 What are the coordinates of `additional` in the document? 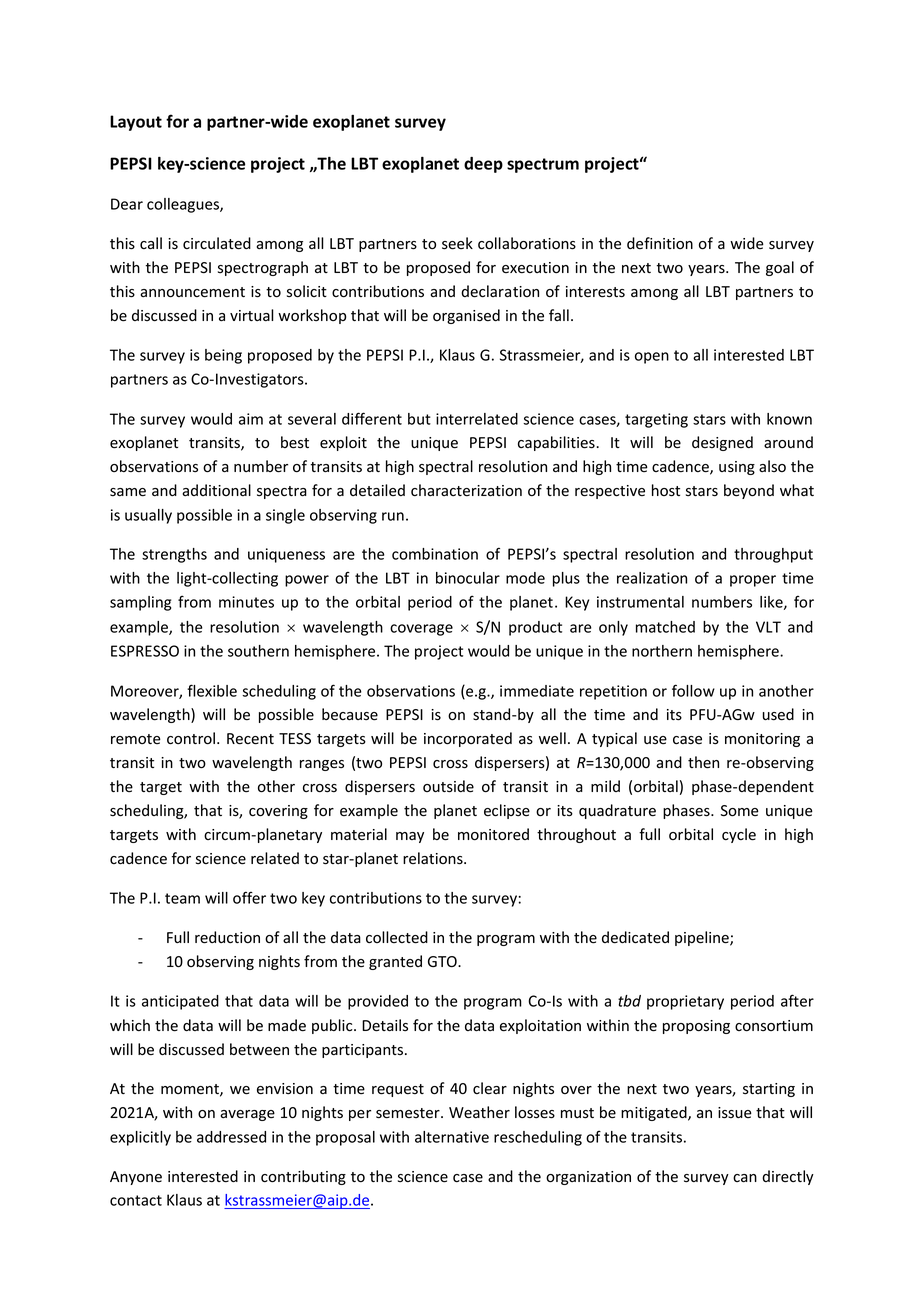 It's located at (216, 490).
